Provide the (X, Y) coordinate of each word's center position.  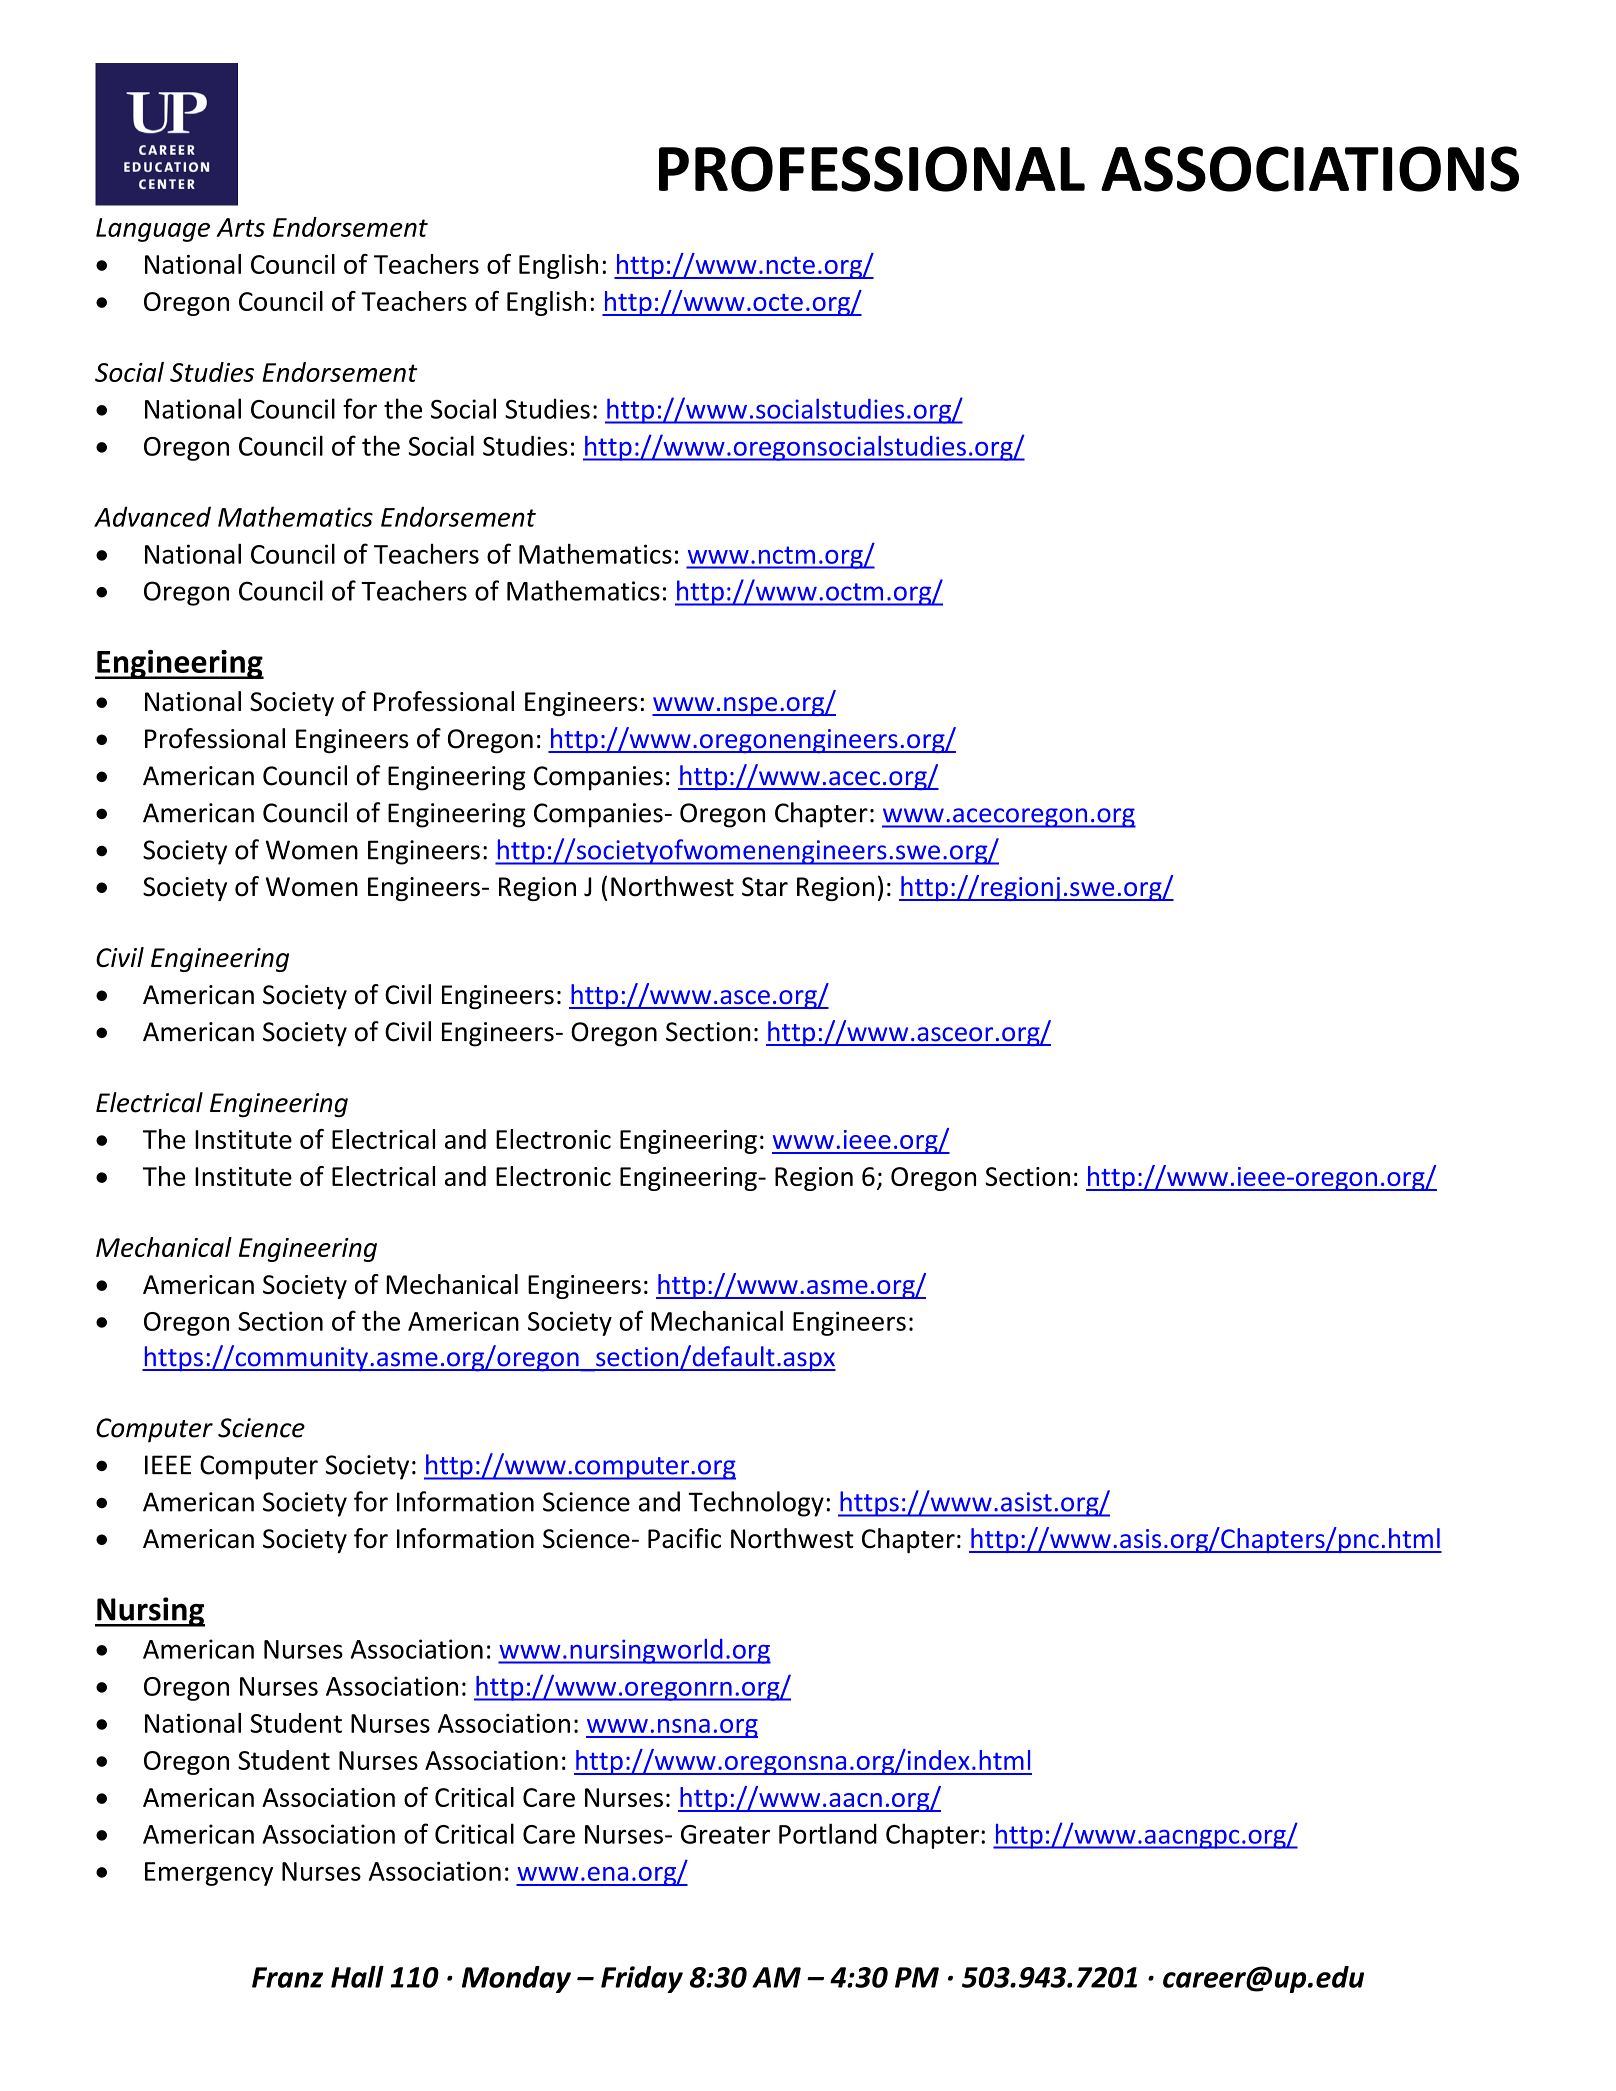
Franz (287, 1977)
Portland (828, 1833)
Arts (240, 227)
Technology (756, 1504)
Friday (642, 1979)
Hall (357, 1977)
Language (153, 230)
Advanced (152, 516)
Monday (516, 1979)
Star (765, 887)
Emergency (209, 1874)
